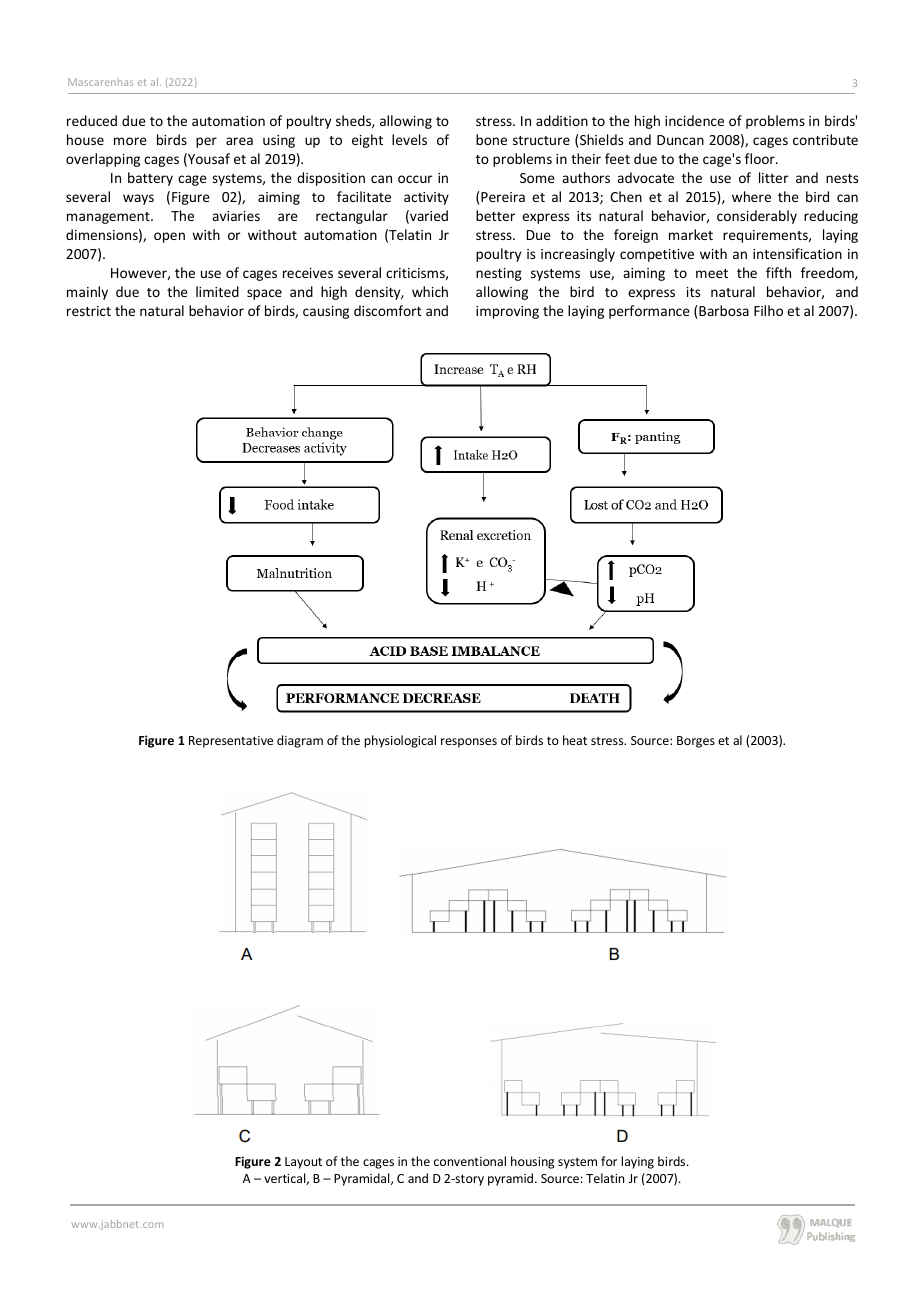 The width and height of the page is (924, 1308). I want to click on conventional, so click(470, 1161).
